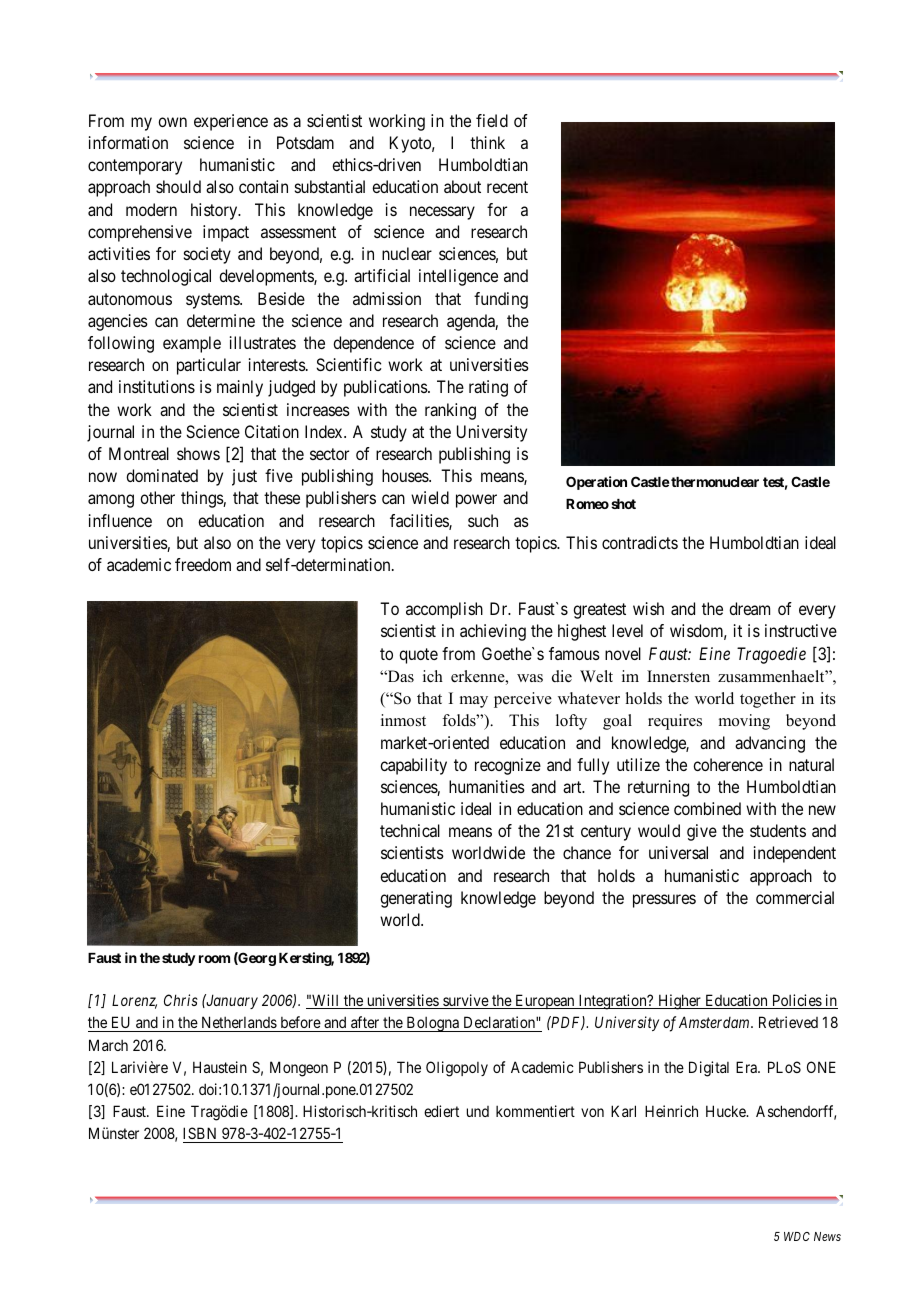 This page has width=924, height=1308. Describe the element at coordinates (592, 1112) in the page. I see `von` at that location.
